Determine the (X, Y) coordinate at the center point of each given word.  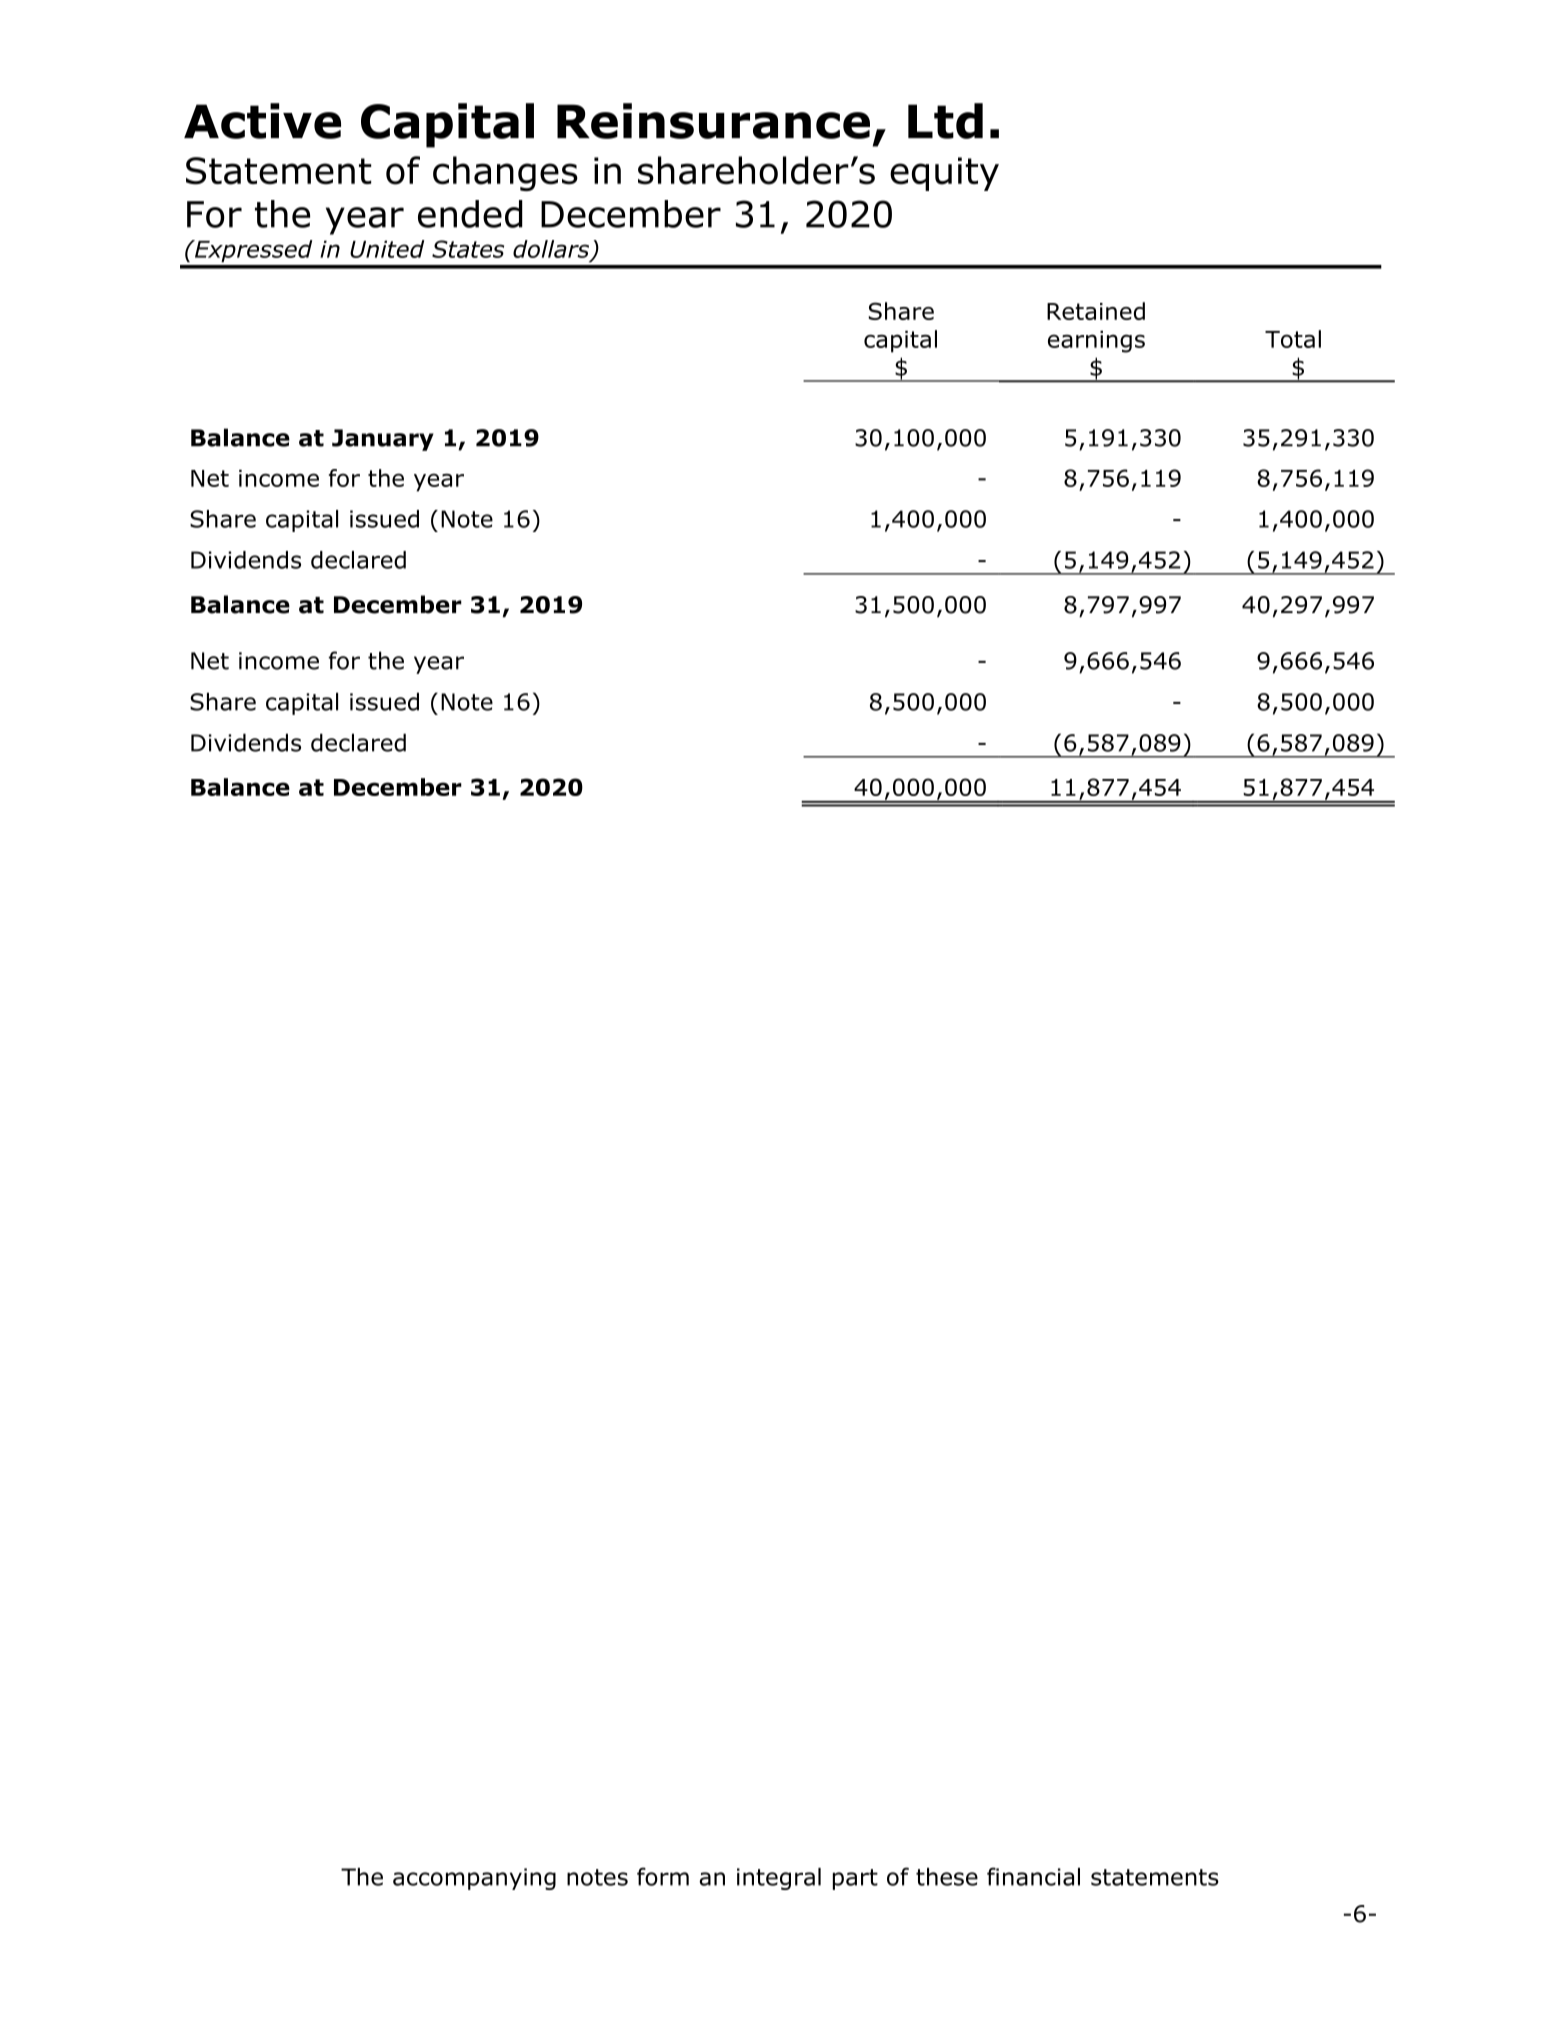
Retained (1096, 311)
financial (1033, 1876)
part (855, 1879)
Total (1293, 339)
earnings (1096, 342)
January (383, 440)
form (663, 1876)
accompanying (474, 1879)
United (387, 249)
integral (779, 1879)
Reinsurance (713, 121)
